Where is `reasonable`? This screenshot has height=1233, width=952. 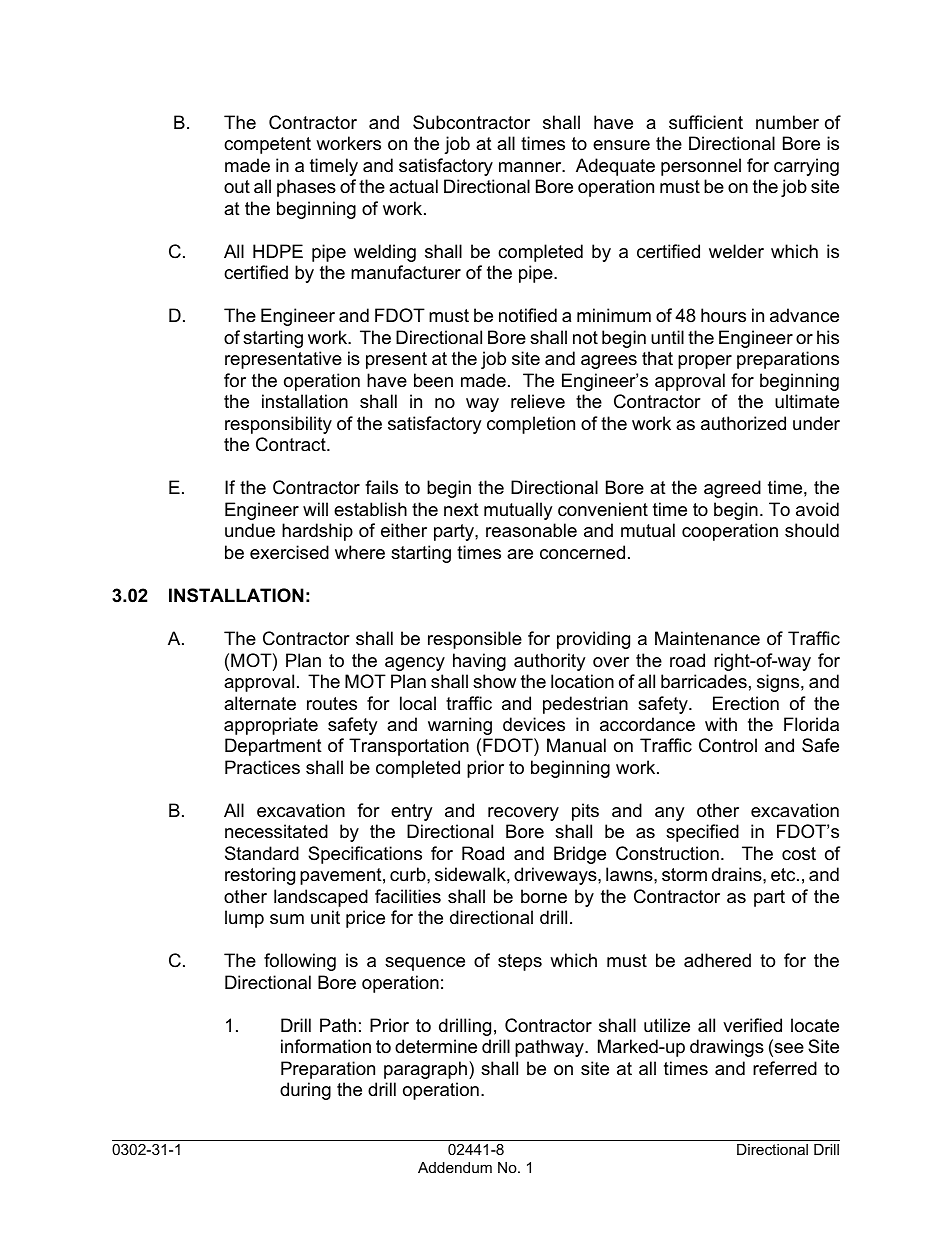
reasonable is located at coordinates (531, 530).
